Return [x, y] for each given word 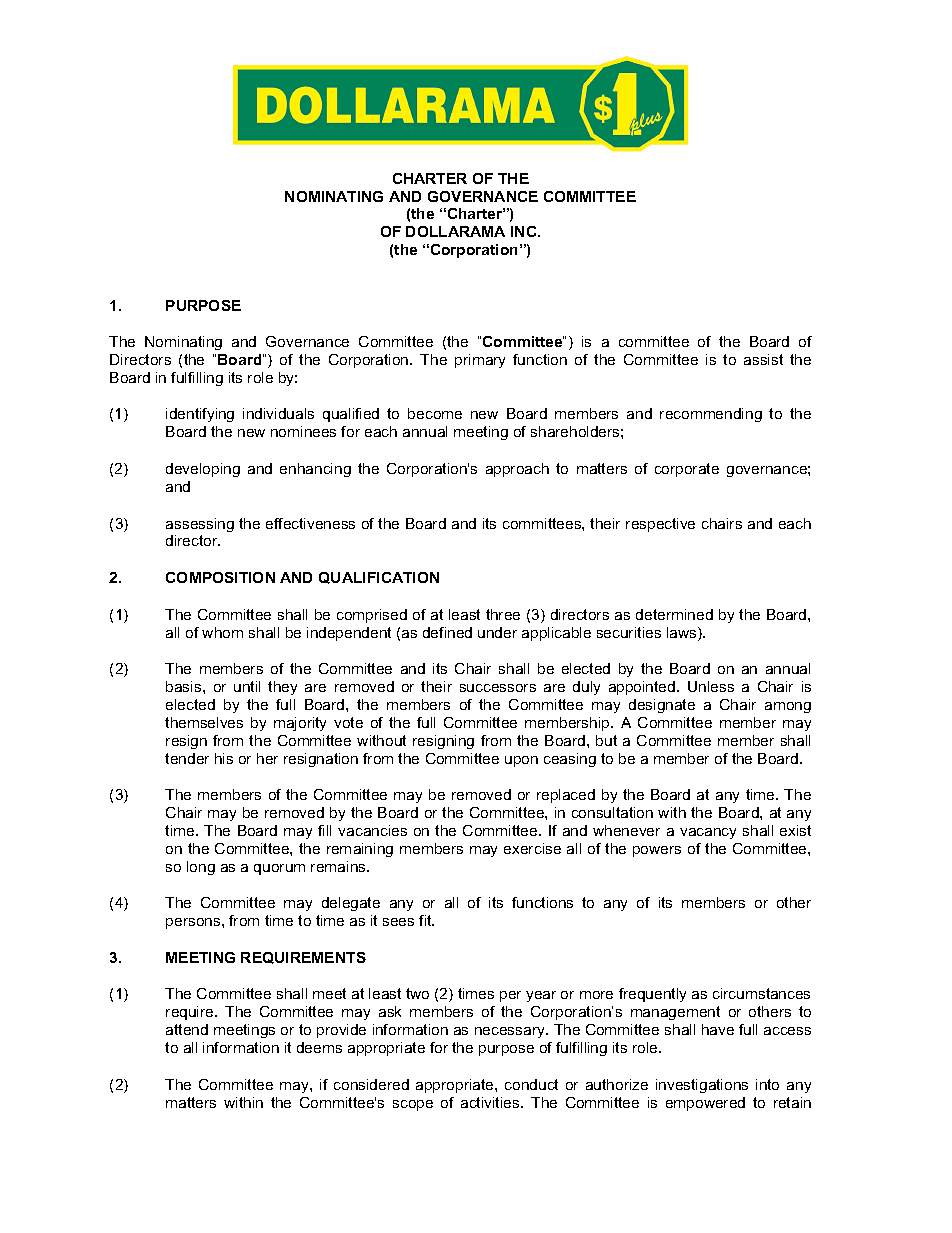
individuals [278, 413]
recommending [711, 415]
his [224, 758]
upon [521, 761]
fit [426, 920]
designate [662, 706]
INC [525, 231]
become [435, 413]
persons [194, 923]
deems [319, 1047]
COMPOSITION [220, 577]
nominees [303, 431]
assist [763, 359]
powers [657, 851]
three [503, 614]
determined [674, 614]
